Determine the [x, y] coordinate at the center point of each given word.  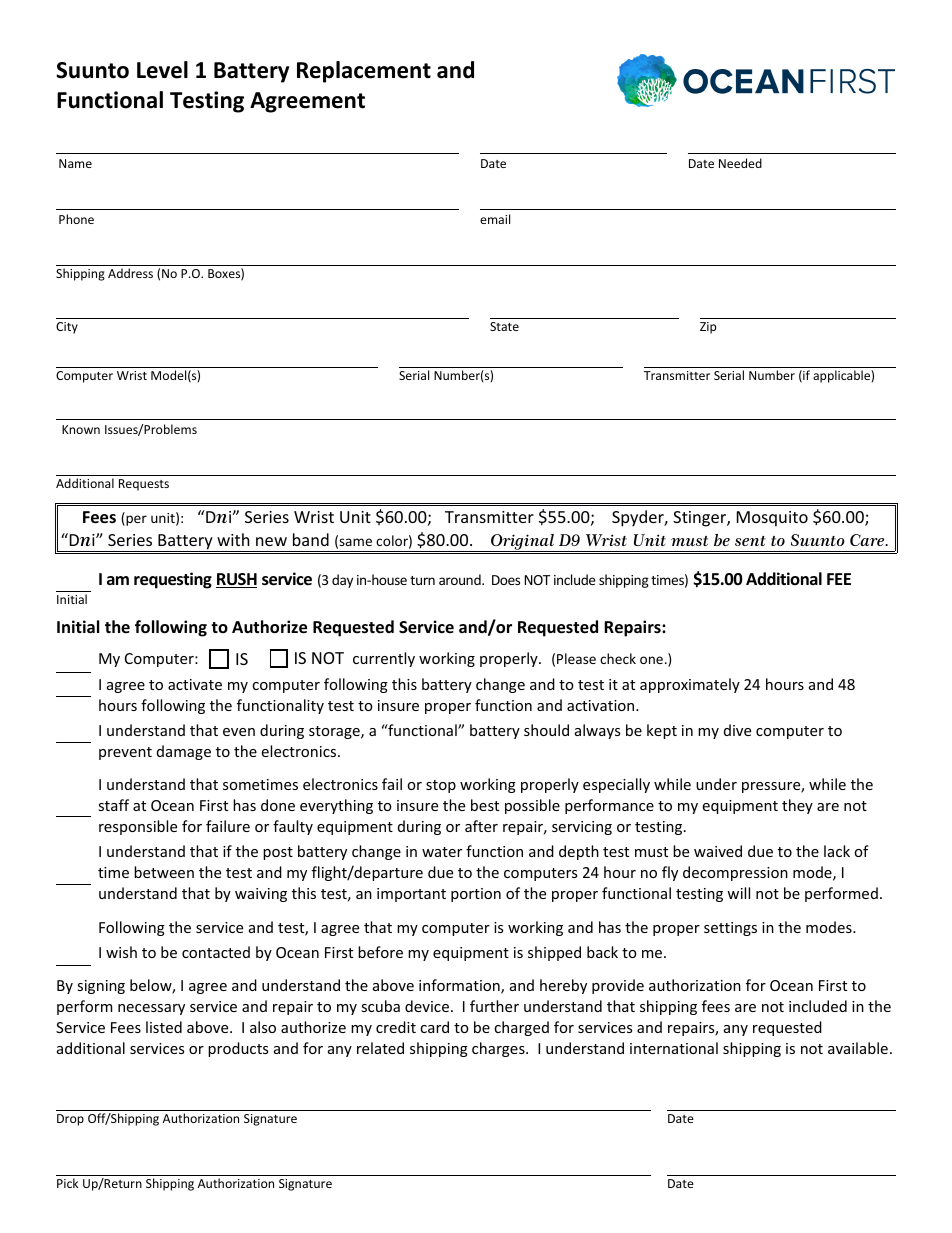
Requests [144, 485]
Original [522, 543]
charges [499, 1049]
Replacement [364, 72]
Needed [740, 163]
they [797, 806]
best [485, 805]
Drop [70, 1120]
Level [162, 70]
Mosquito [772, 519]
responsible [138, 827]
